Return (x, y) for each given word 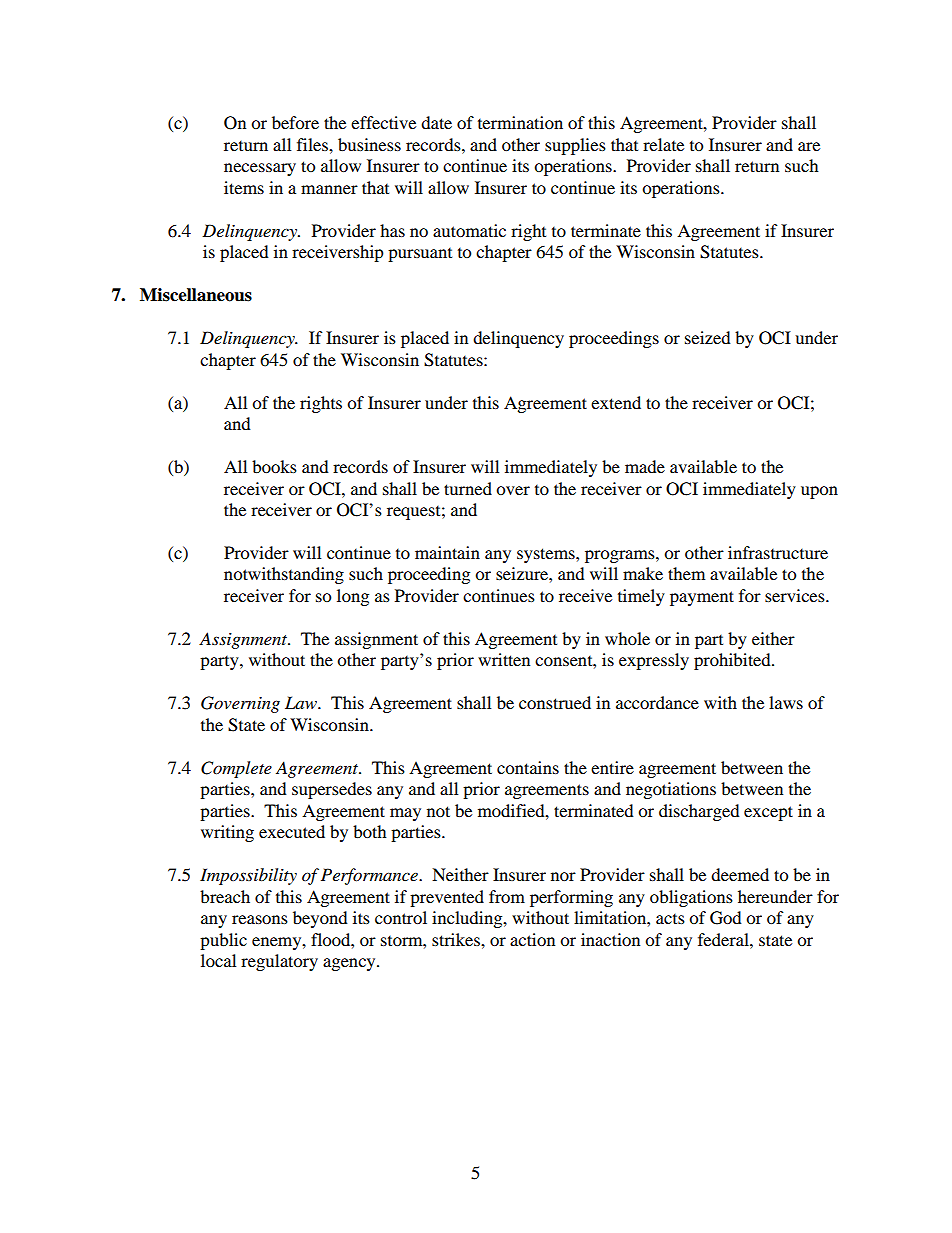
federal (724, 939)
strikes (457, 939)
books (274, 466)
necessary (260, 169)
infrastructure (778, 552)
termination (520, 122)
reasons (260, 919)
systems (547, 555)
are (809, 146)
